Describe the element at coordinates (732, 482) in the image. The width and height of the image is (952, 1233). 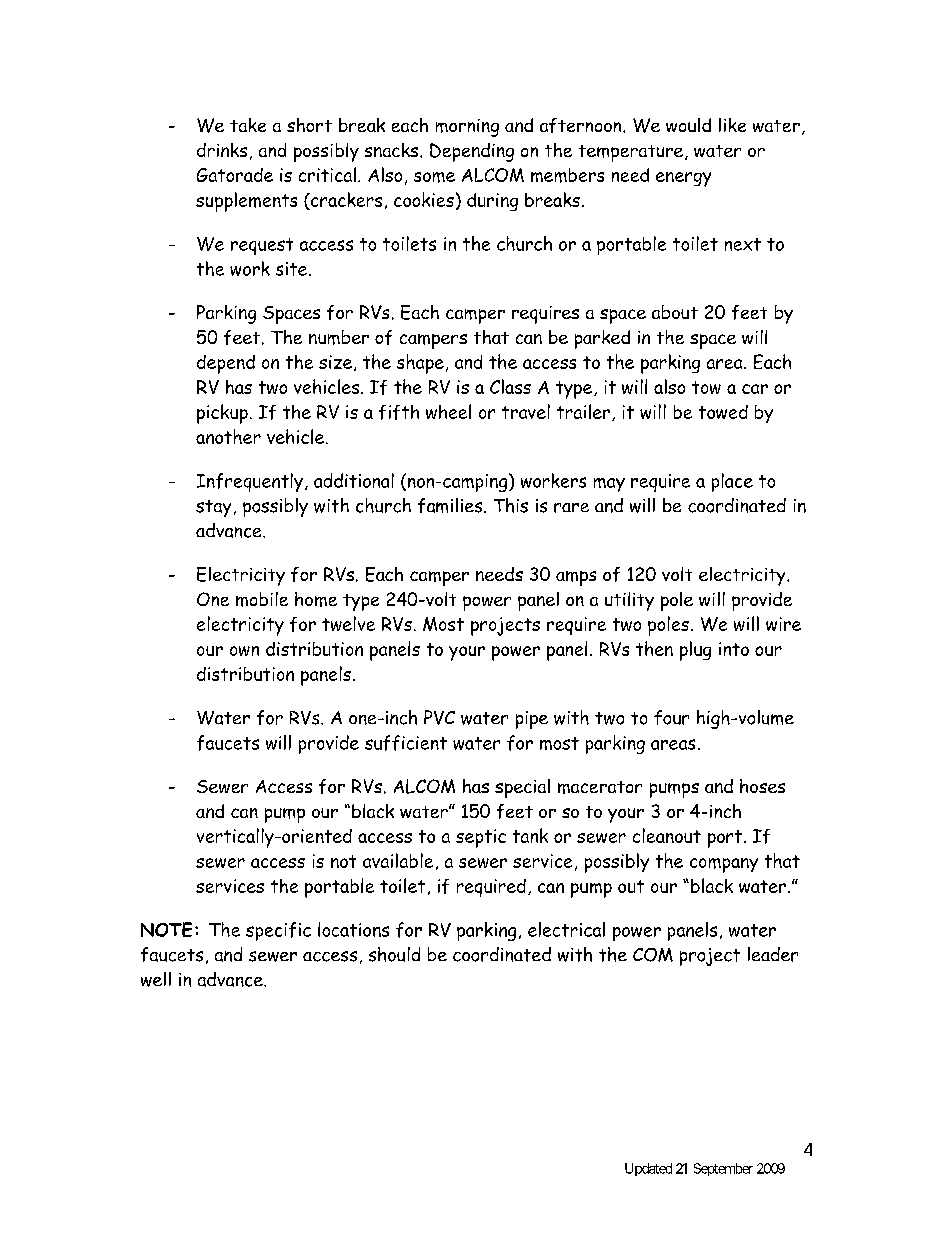
I see `place` at that location.
